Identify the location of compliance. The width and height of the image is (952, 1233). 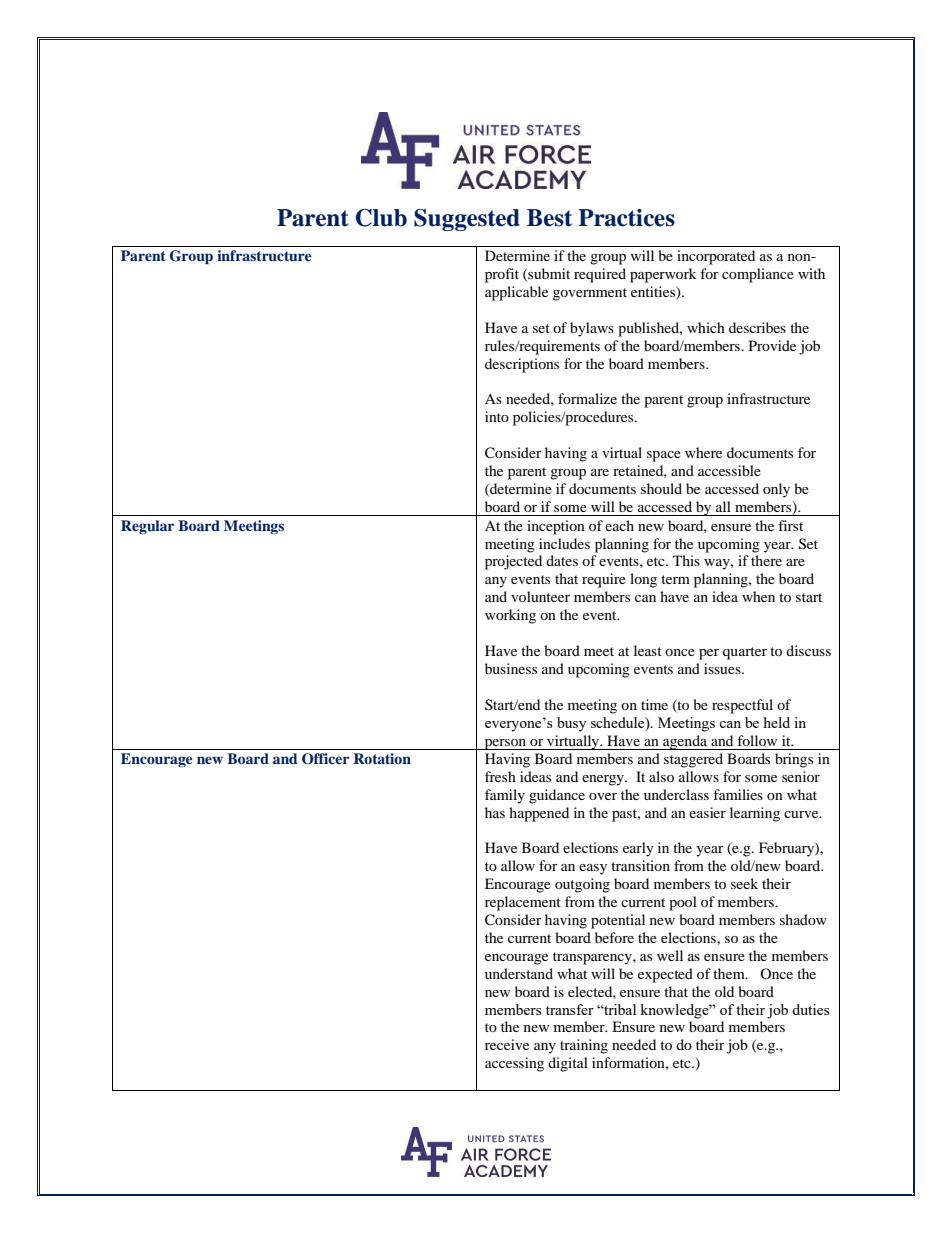
(758, 275).
